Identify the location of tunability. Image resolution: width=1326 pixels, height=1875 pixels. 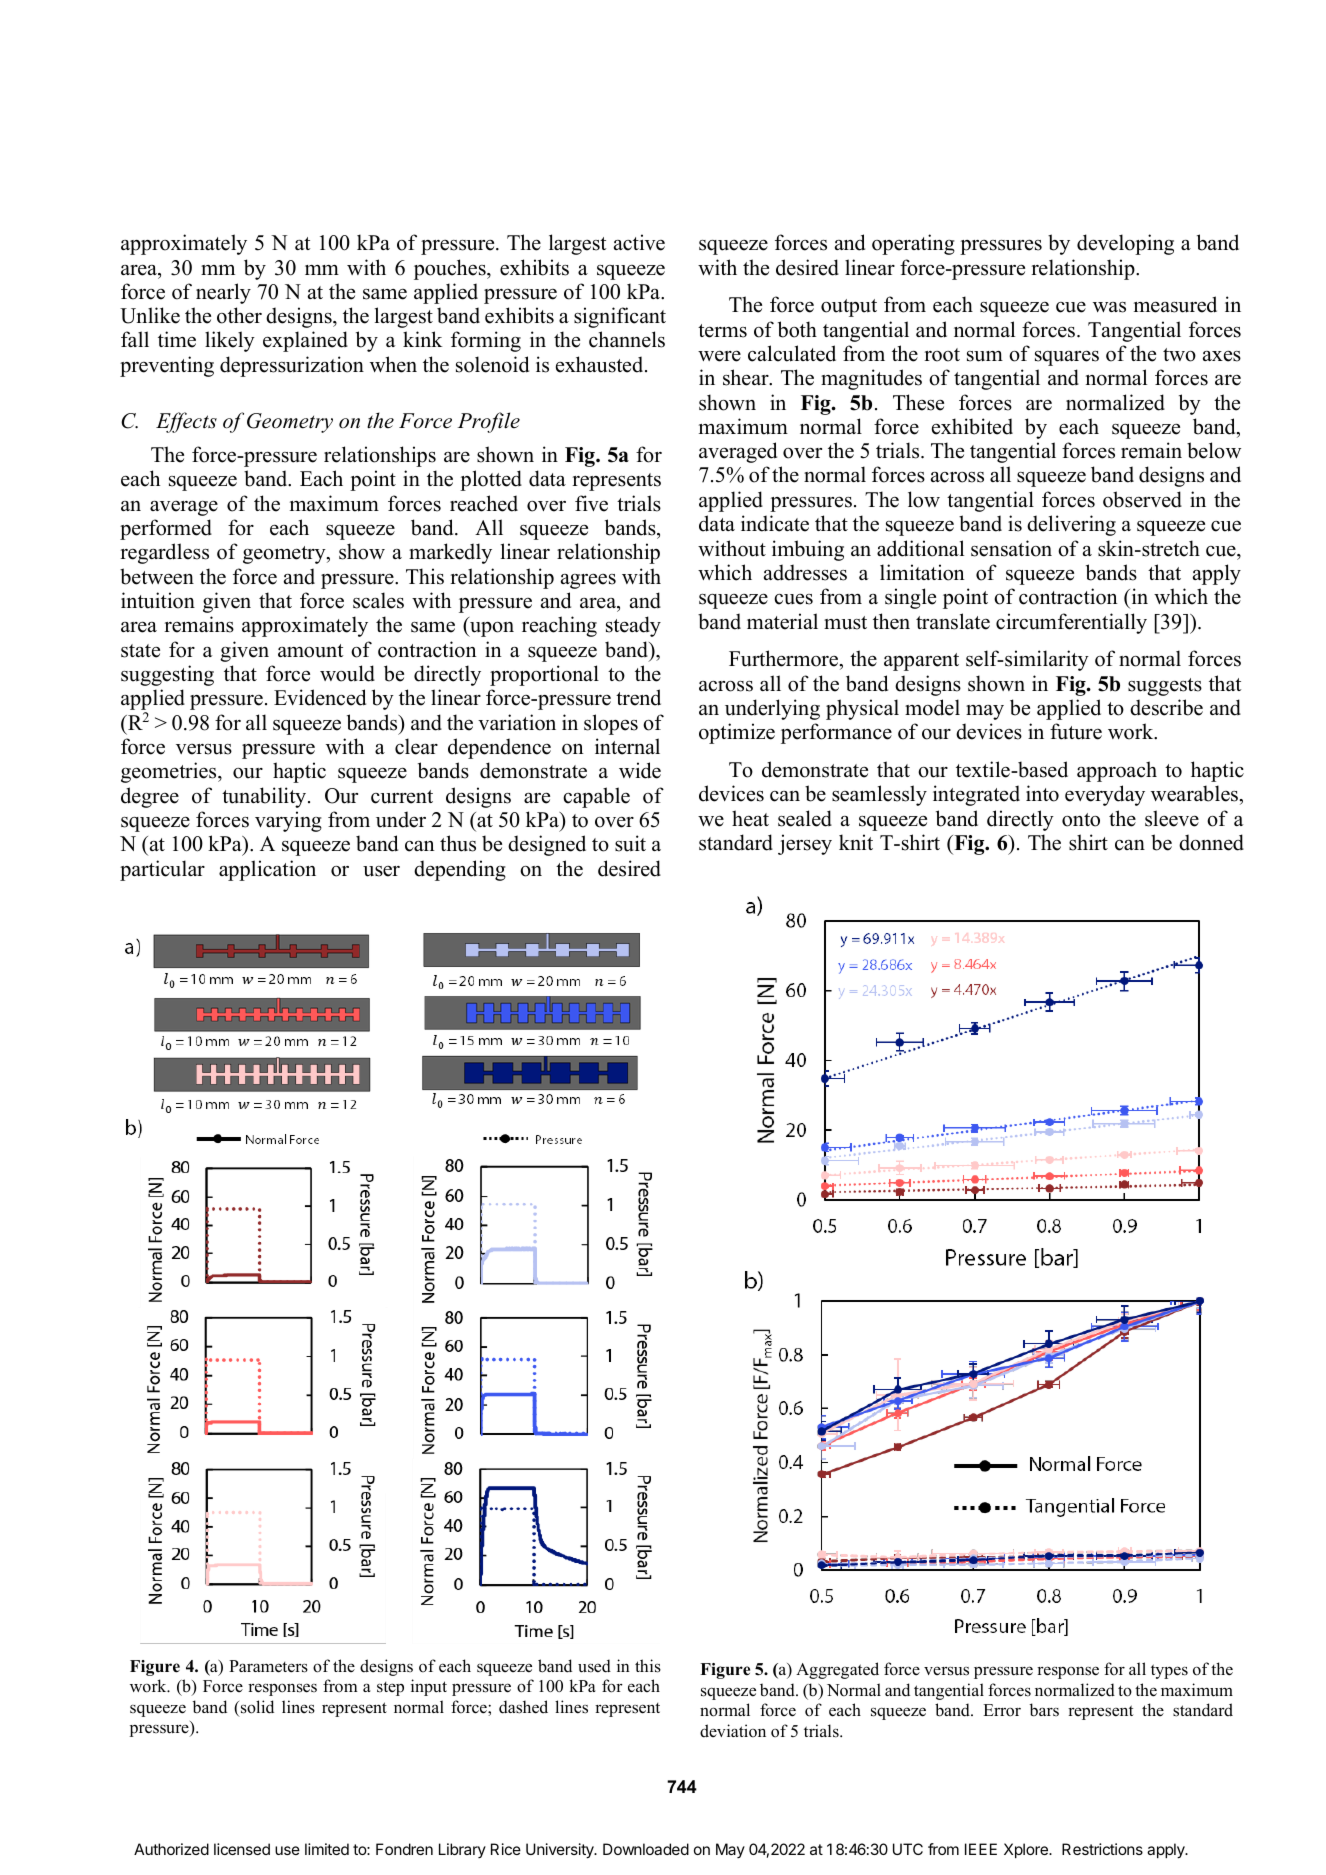
(265, 797).
